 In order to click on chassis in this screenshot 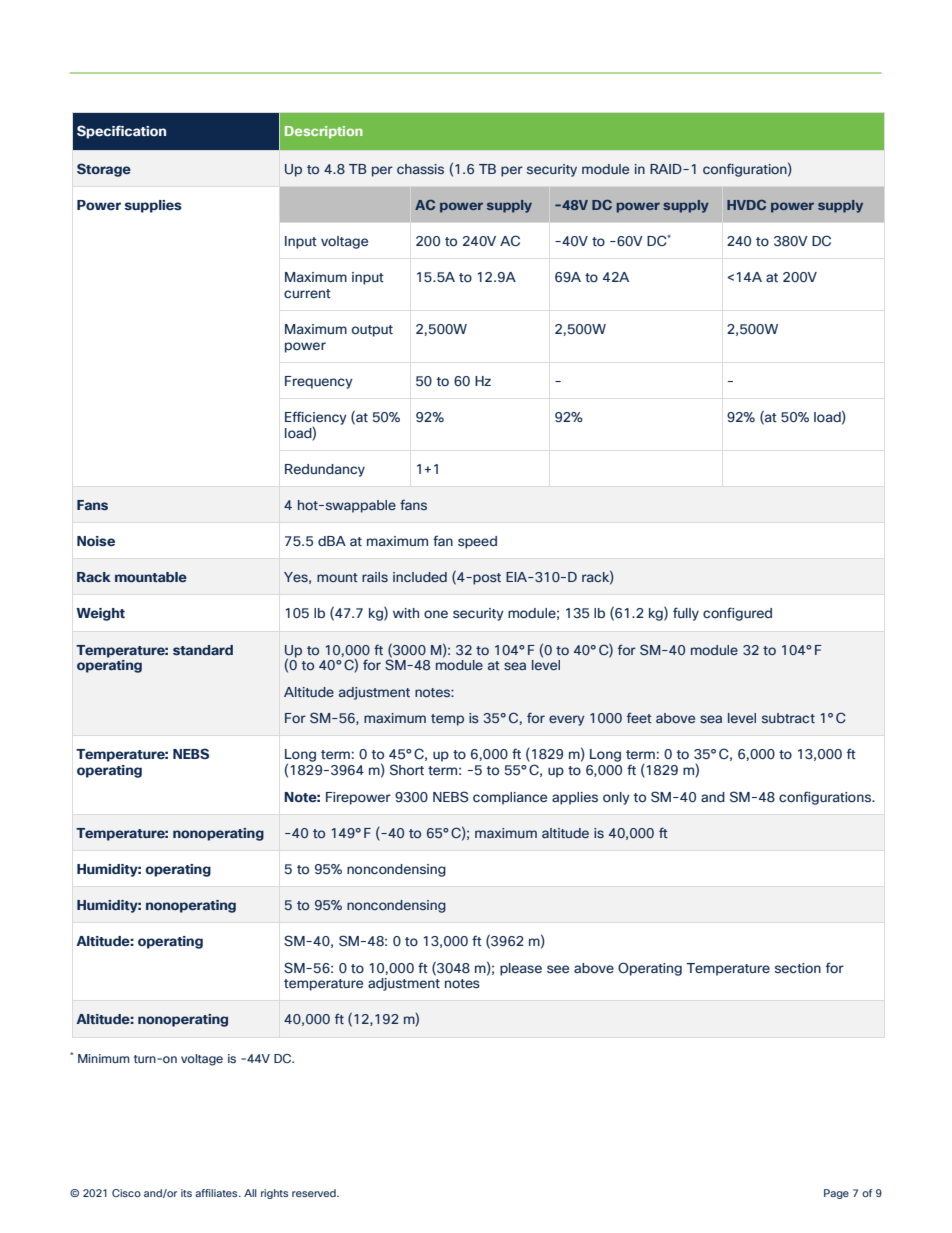, I will do `click(420, 169)`.
